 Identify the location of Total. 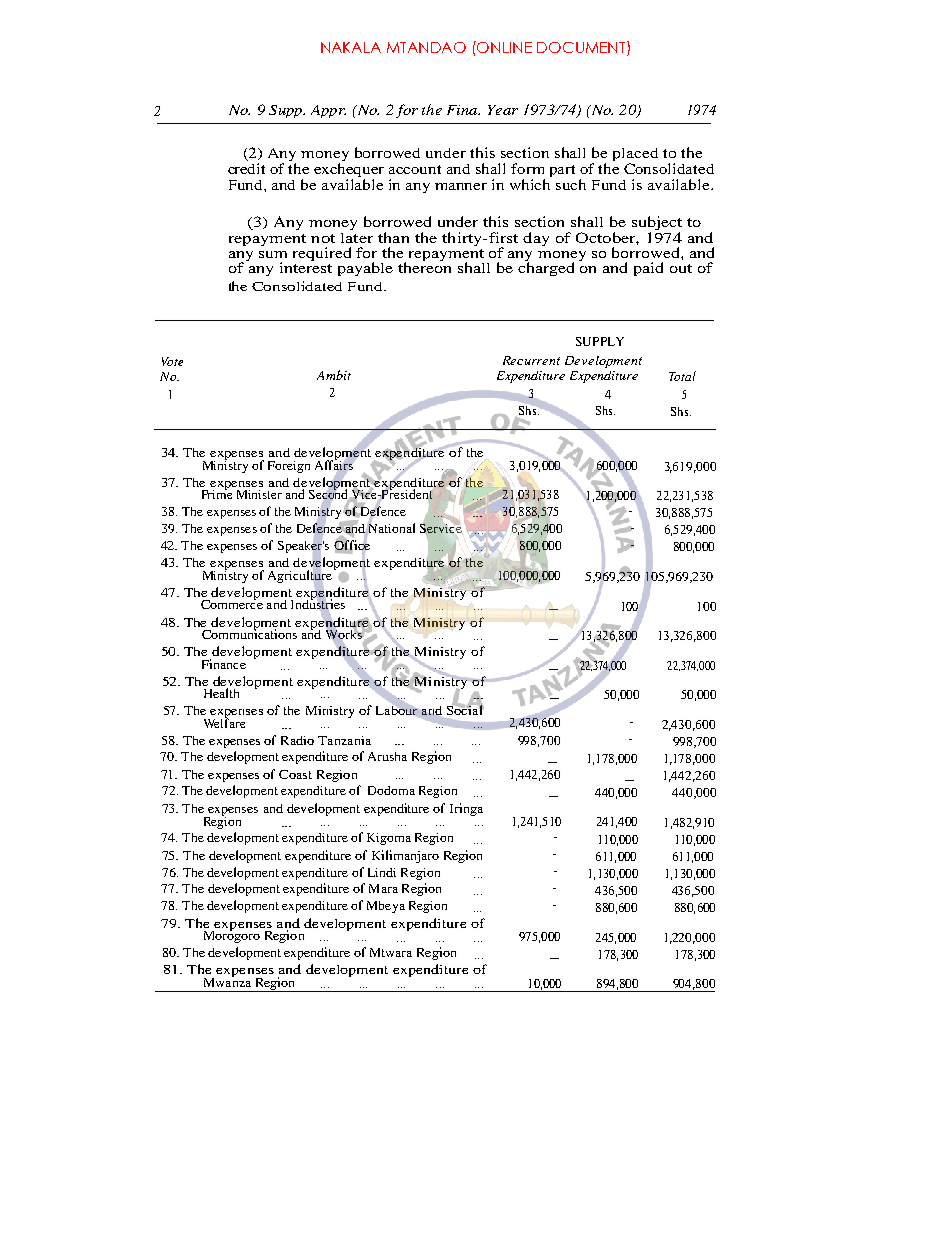
(682, 376).
